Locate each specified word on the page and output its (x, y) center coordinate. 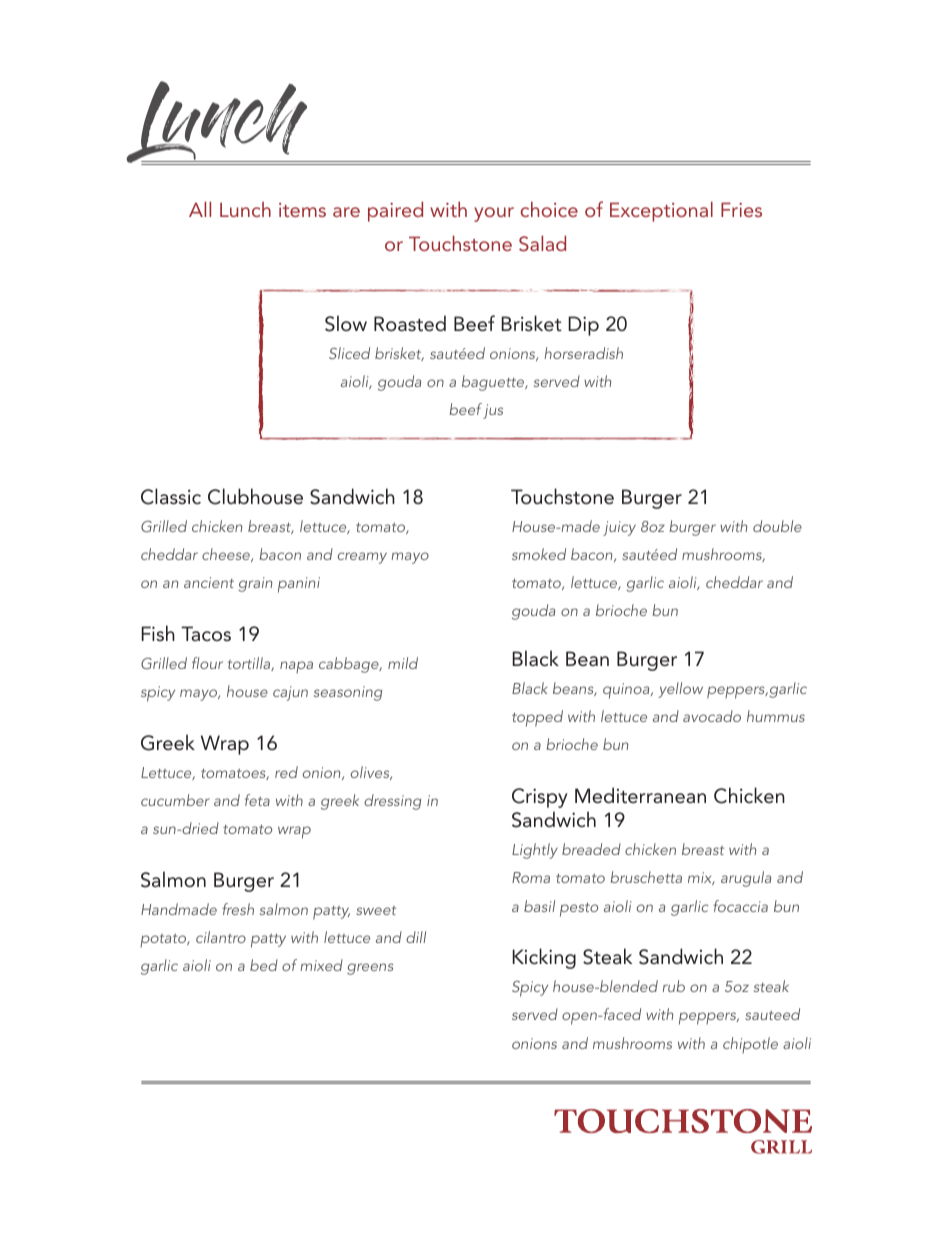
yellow (680, 690)
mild (403, 663)
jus (493, 411)
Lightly (535, 851)
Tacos (206, 633)
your (494, 214)
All (200, 209)
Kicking (544, 958)
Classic (171, 496)
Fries (741, 209)
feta (257, 800)
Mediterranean (640, 795)
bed (264, 965)
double (777, 526)
